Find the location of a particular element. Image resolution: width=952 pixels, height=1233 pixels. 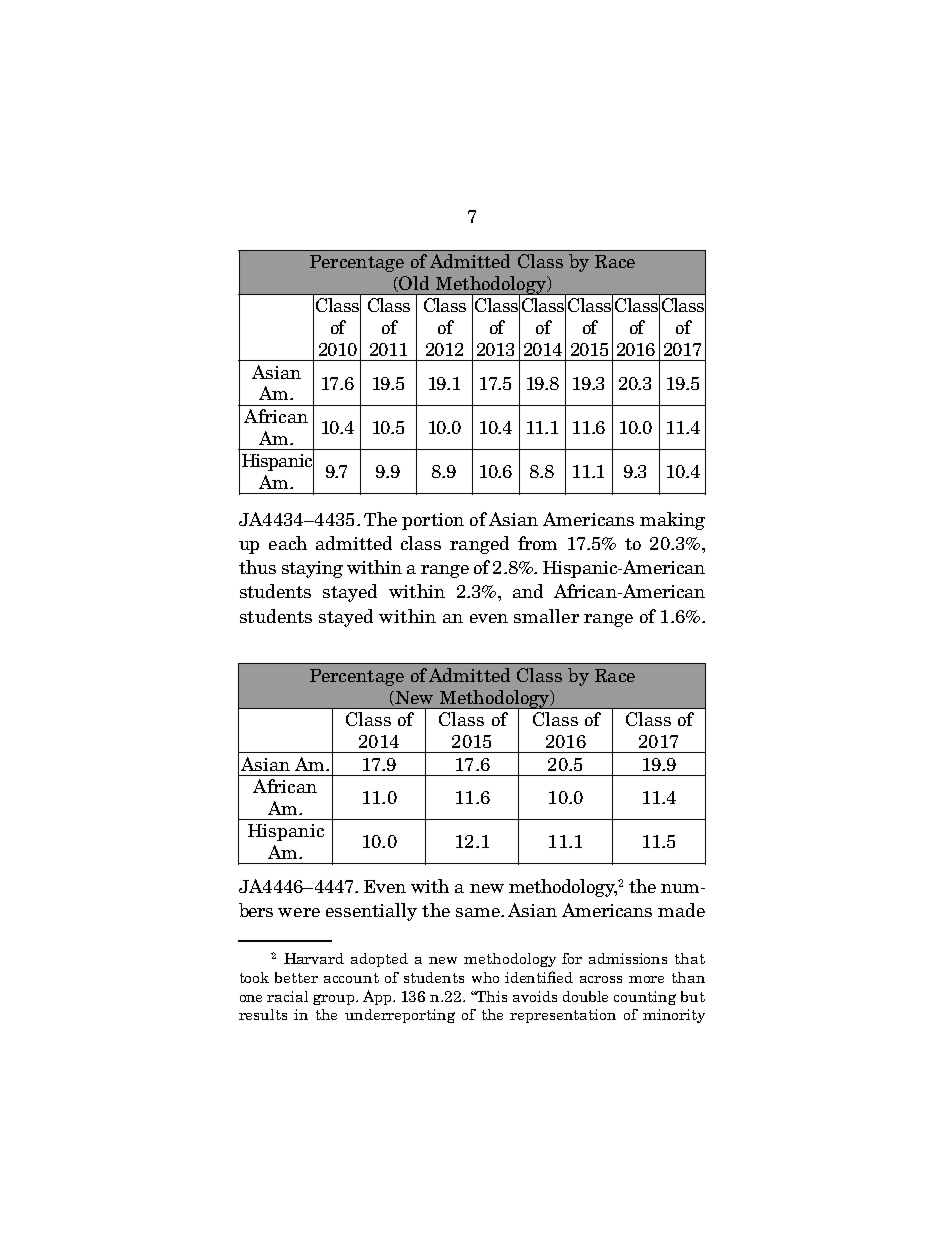

who is located at coordinates (485, 977).
